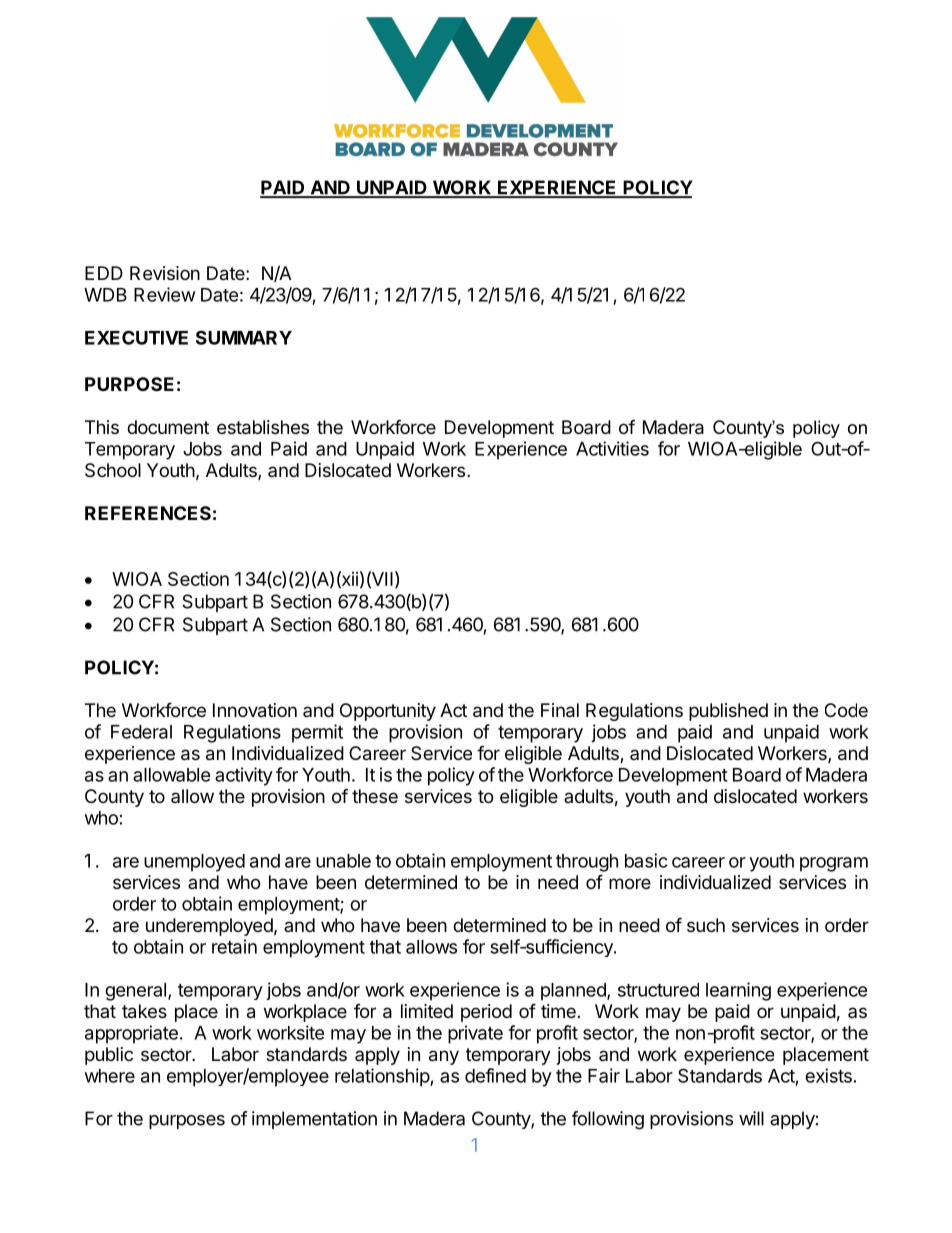 This screenshot has width=952, height=1233. What do you see at coordinates (560, 710) in the screenshot?
I see `Final` at bounding box center [560, 710].
